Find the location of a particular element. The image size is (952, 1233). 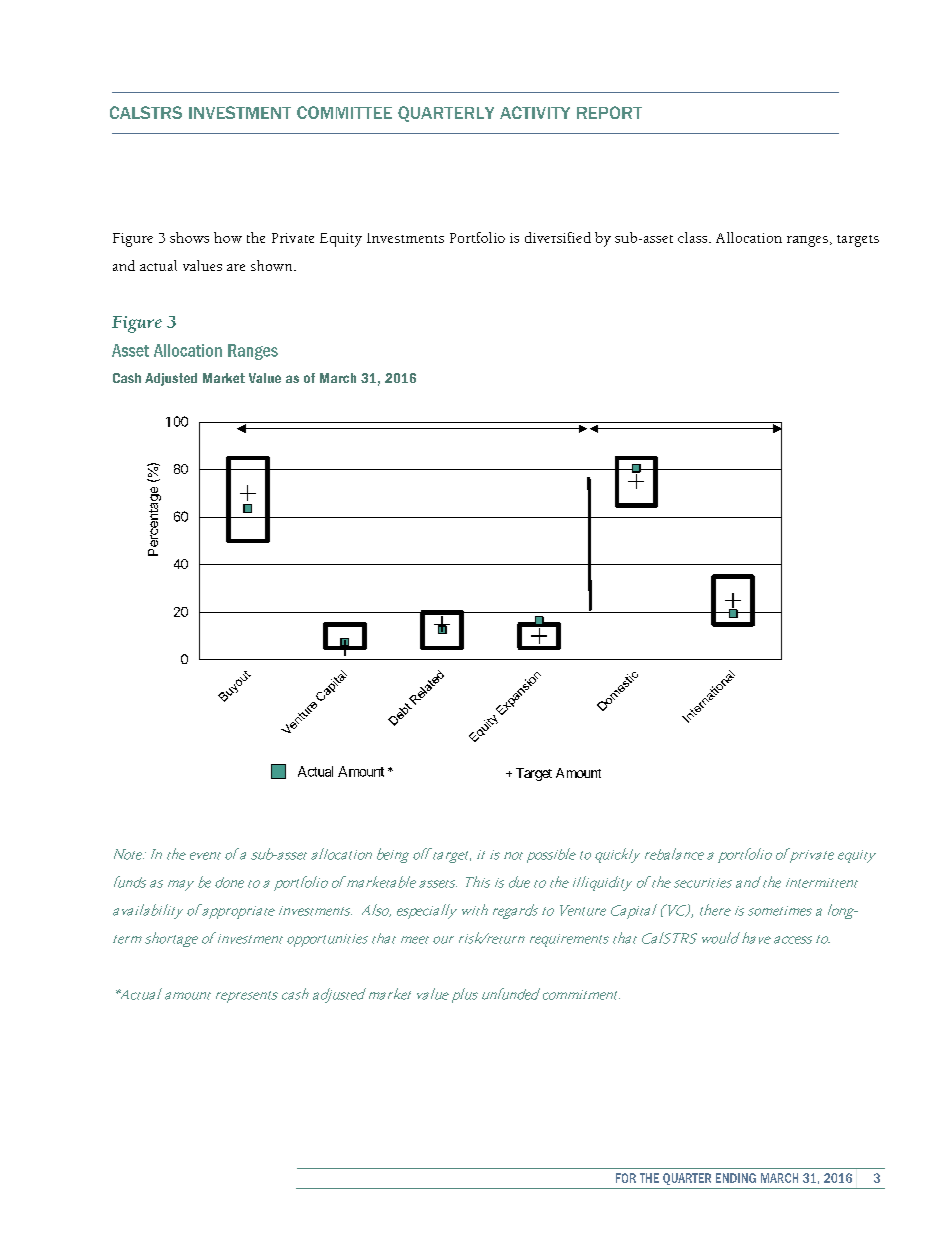

are is located at coordinates (236, 267).
